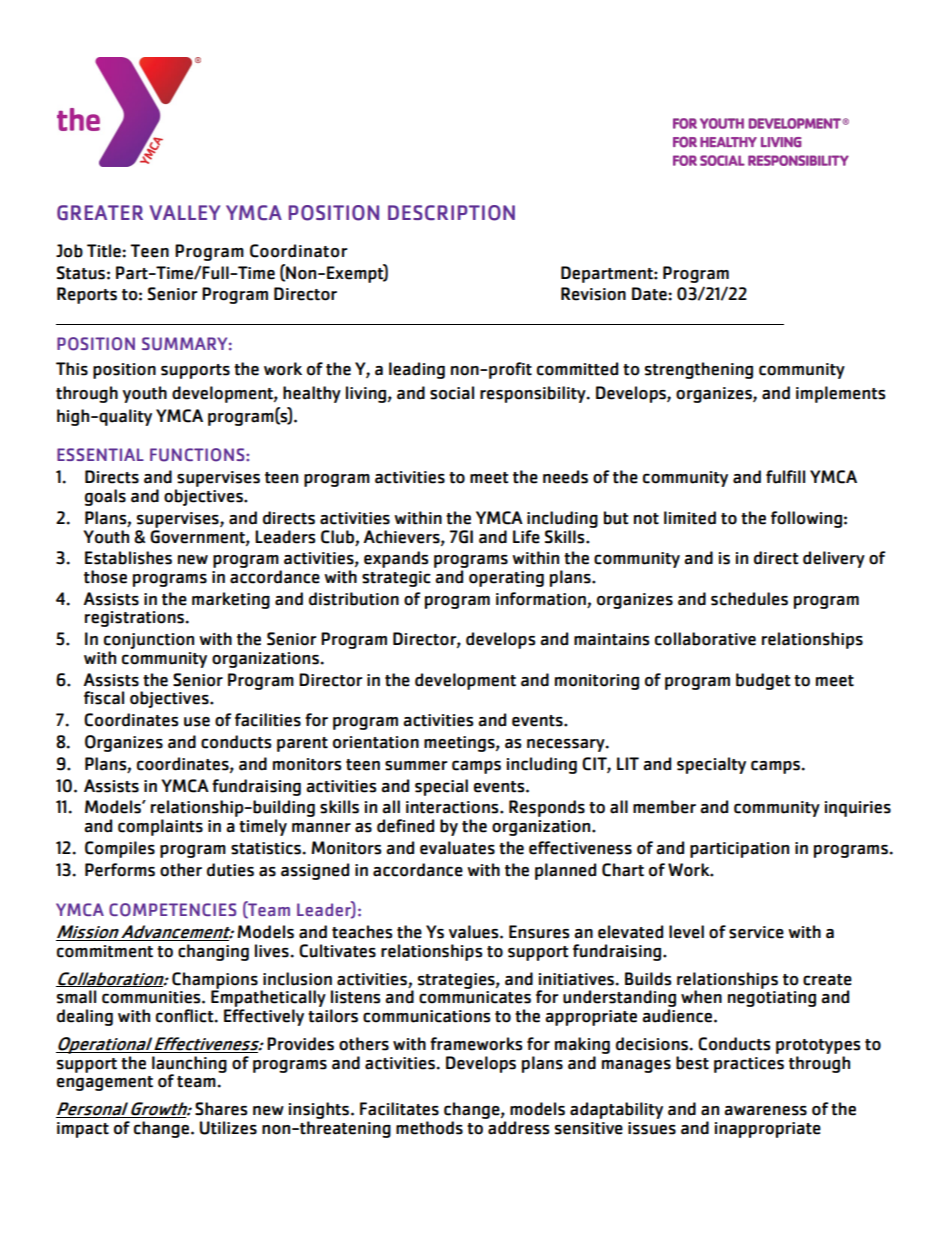  Describe the element at coordinates (650, 294) in the screenshot. I see `Date` at that location.
